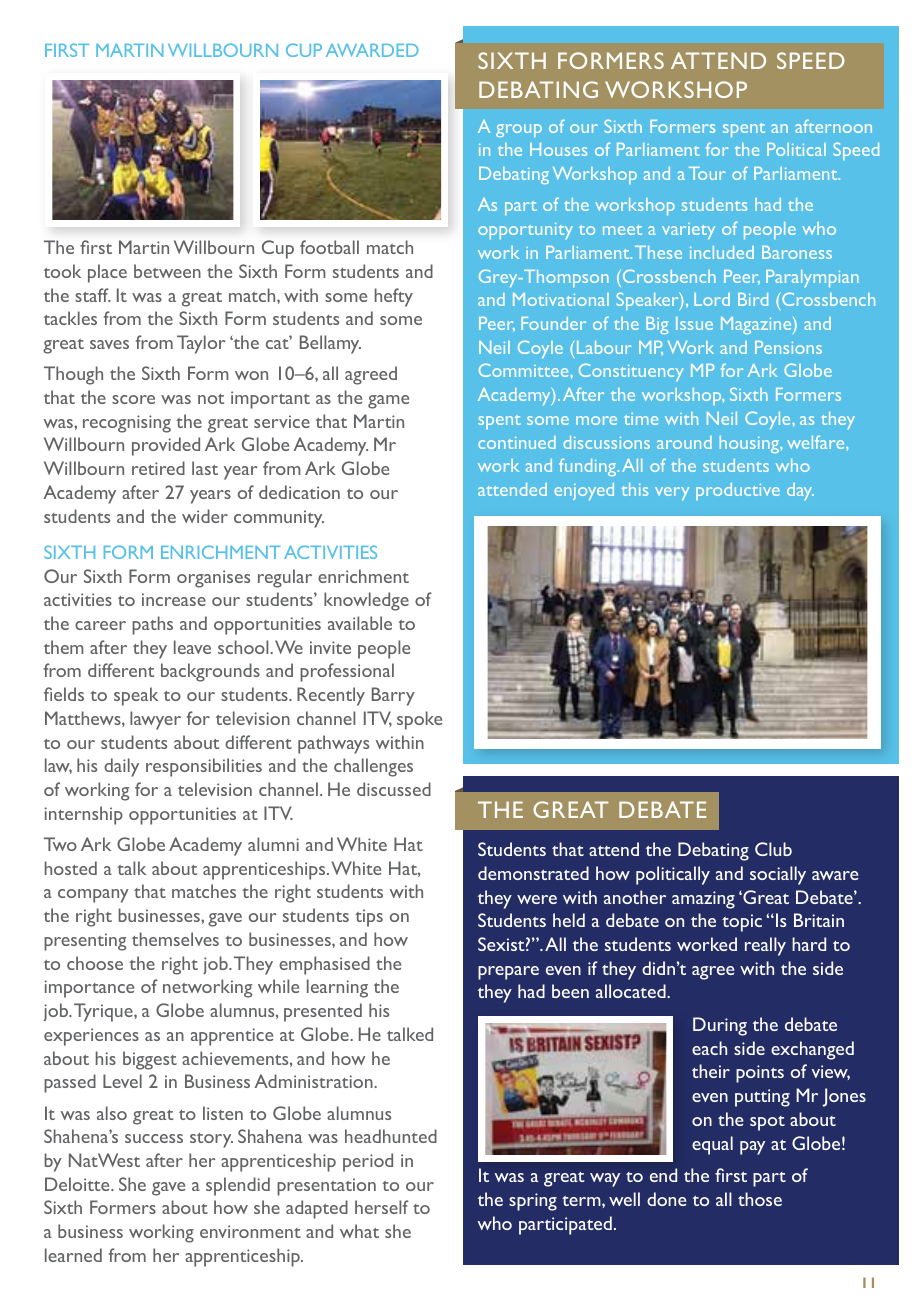 The height and width of the screenshot is (1308, 924). I want to click on Tour, so click(707, 173).
